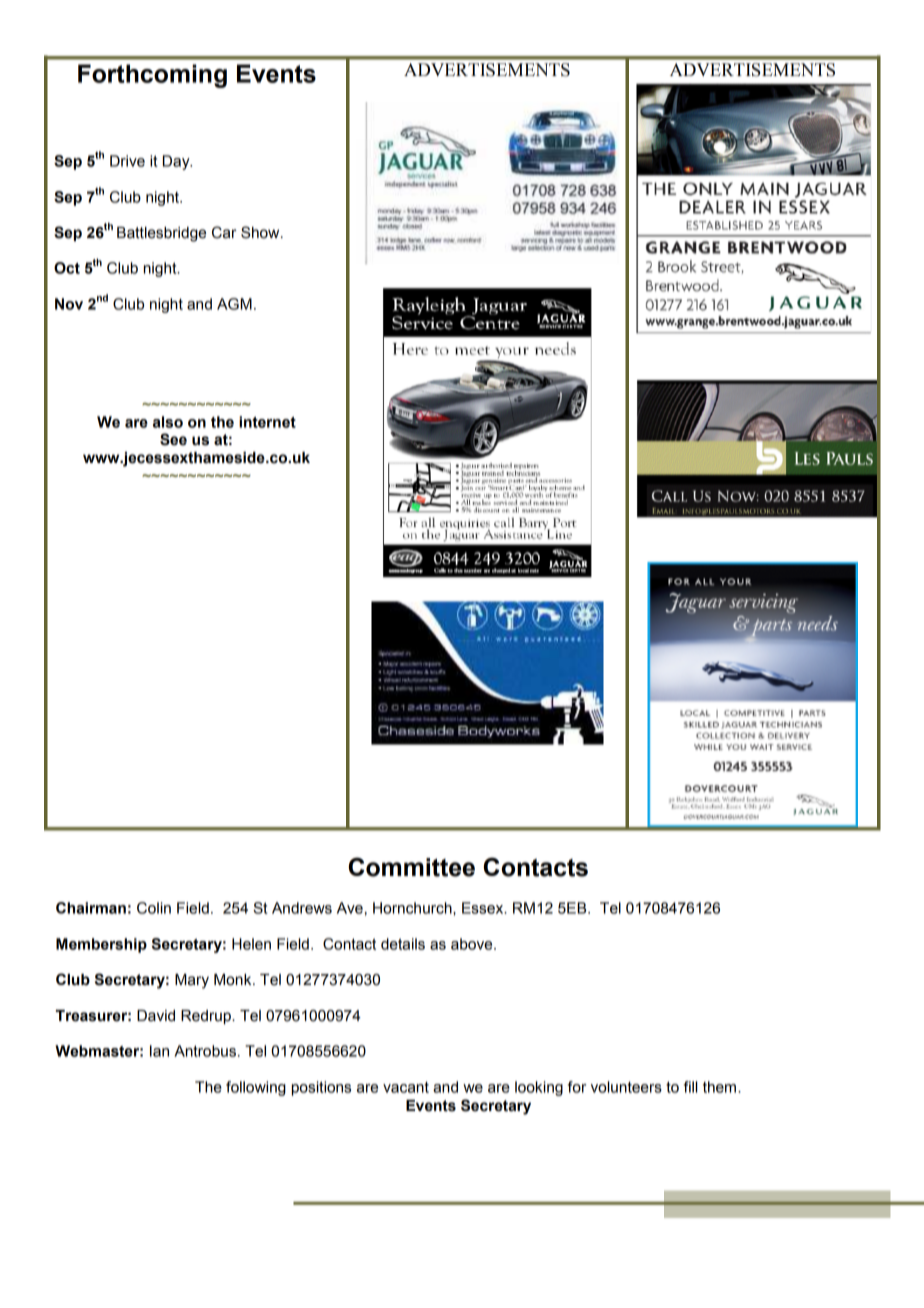 The width and height of the screenshot is (924, 1308). What do you see at coordinates (261, 232) in the screenshot?
I see `Show` at bounding box center [261, 232].
